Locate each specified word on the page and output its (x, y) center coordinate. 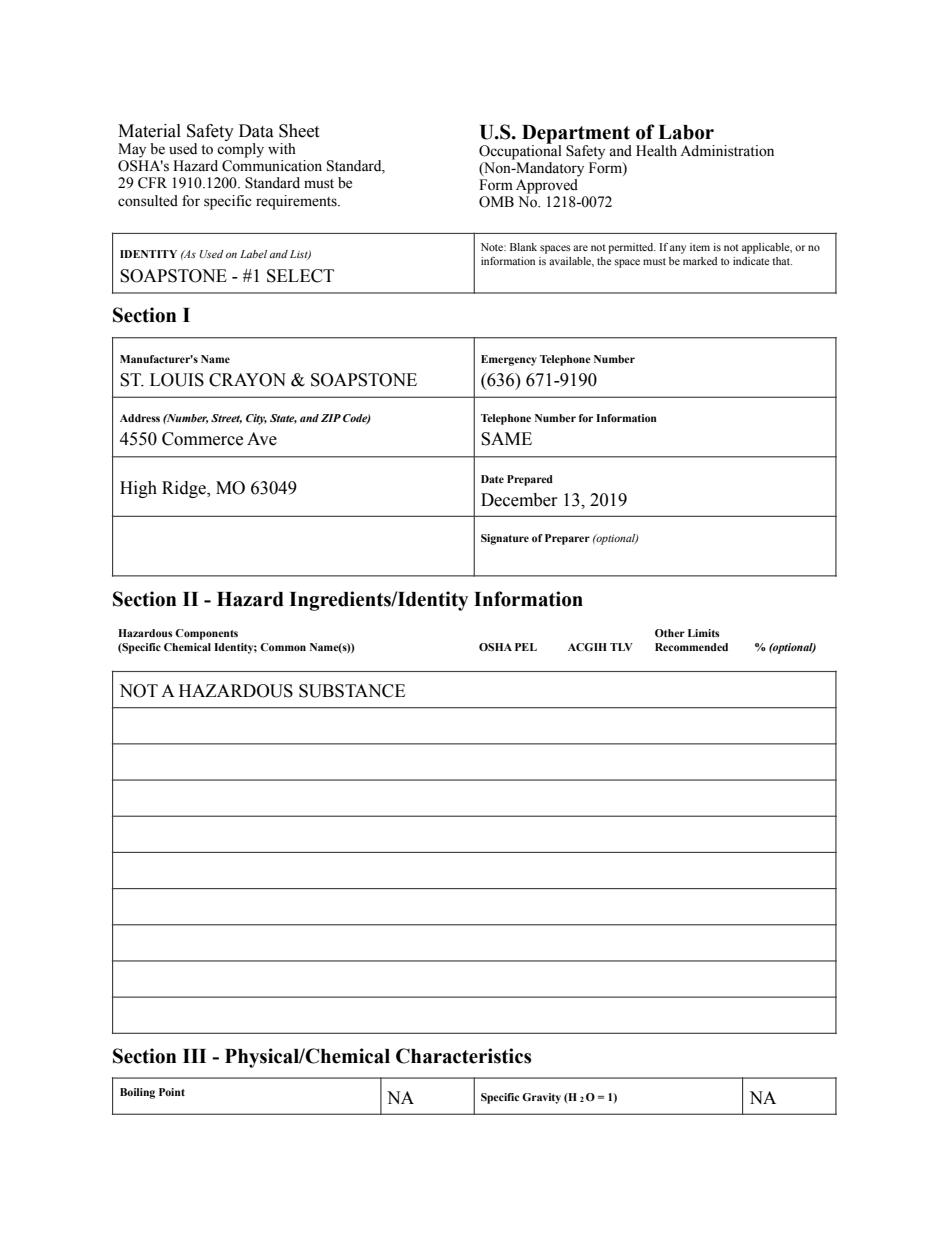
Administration (727, 151)
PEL (526, 647)
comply (240, 150)
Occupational (520, 151)
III (194, 1056)
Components (206, 634)
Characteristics (463, 1056)
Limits (704, 633)
